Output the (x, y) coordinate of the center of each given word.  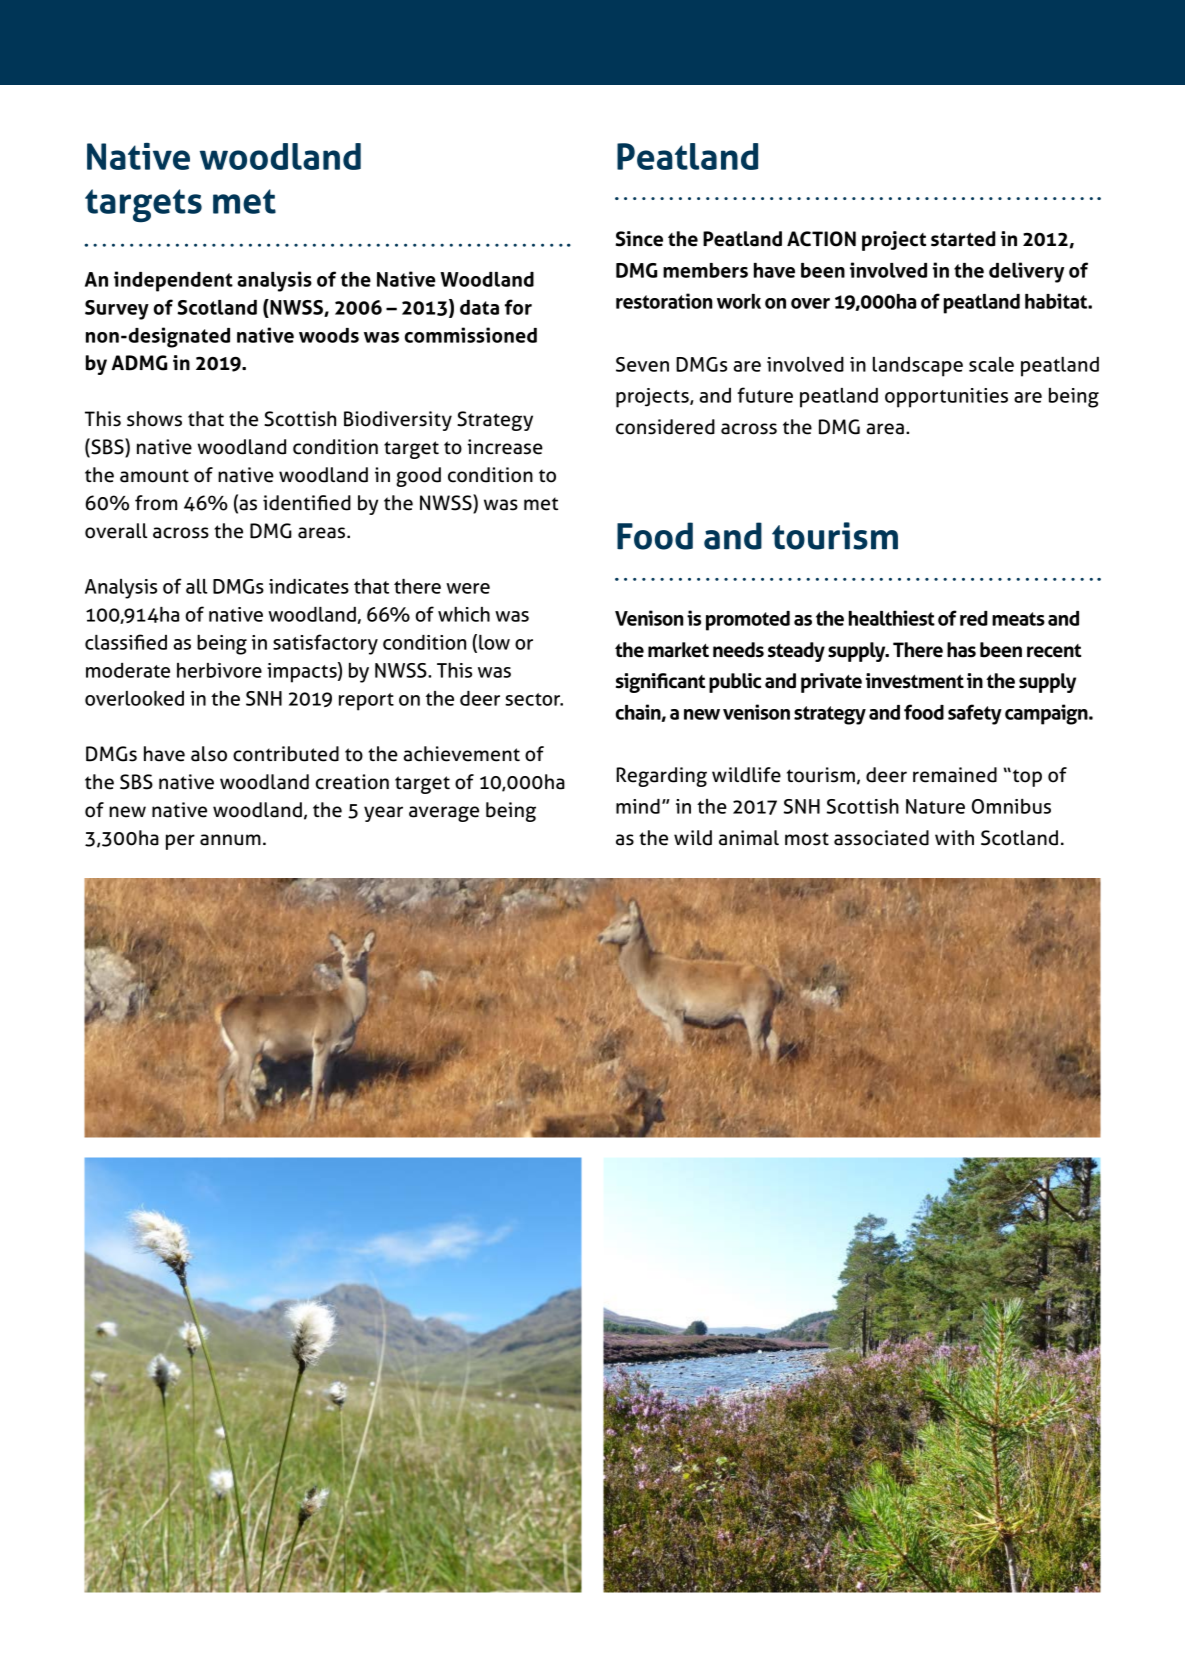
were (468, 588)
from (156, 503)
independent (173, 281)
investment (915, 681)
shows (154, 419)
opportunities (946, 398)
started (963, 239)
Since (639, 239)
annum (230, 840)
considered (665, 427)
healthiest (892, 618)
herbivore (219, 670)
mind (638, 806)
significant (660, 683)
